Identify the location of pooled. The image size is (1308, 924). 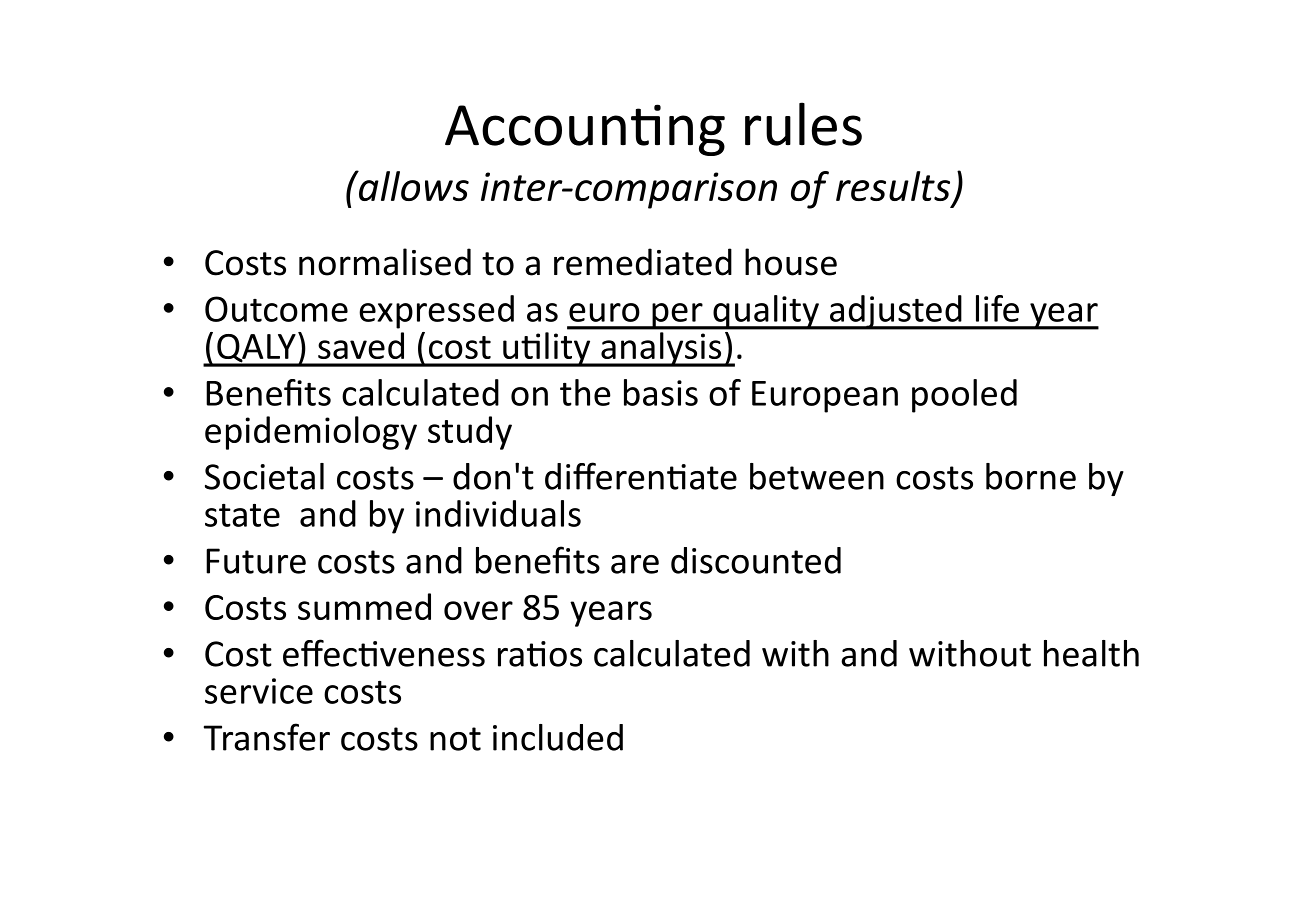
(964, 396).
